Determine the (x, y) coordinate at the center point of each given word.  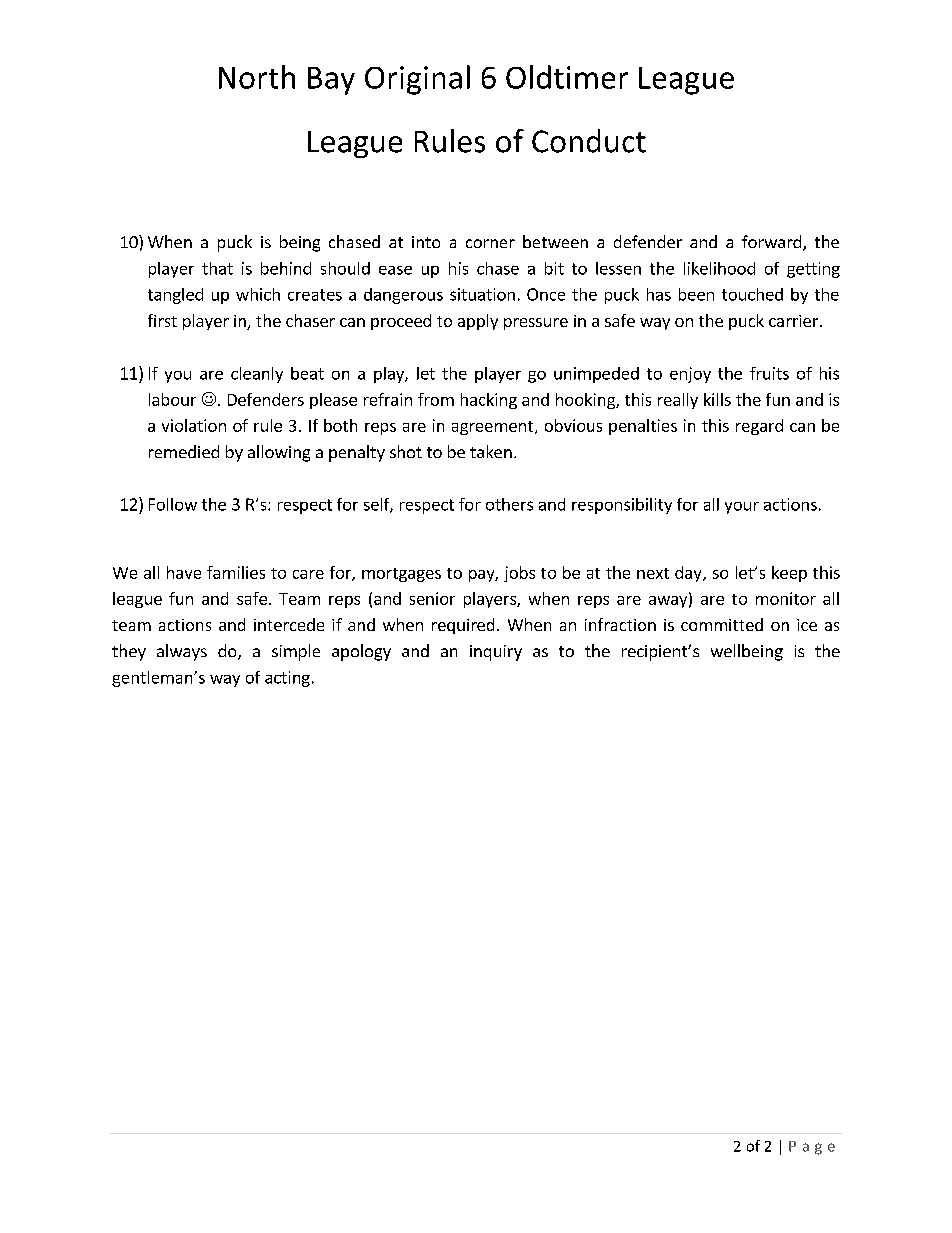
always (182, 652)
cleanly (257, 375)
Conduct (589, 141)
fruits (769, 373)
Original (417, 80)
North (257, 77)
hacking (489, 401)
